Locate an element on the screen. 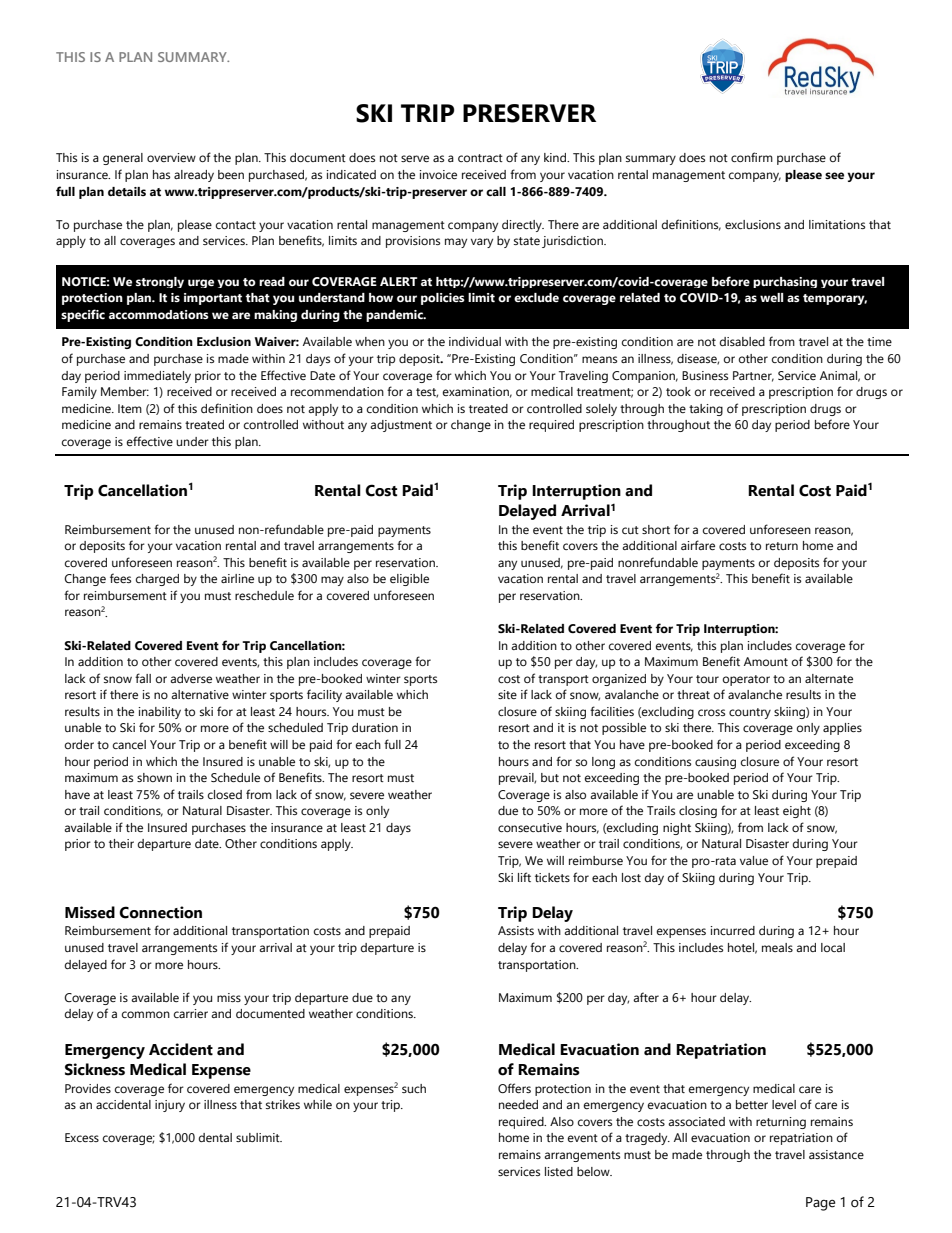  overview is located at coordinates (171, 157).
